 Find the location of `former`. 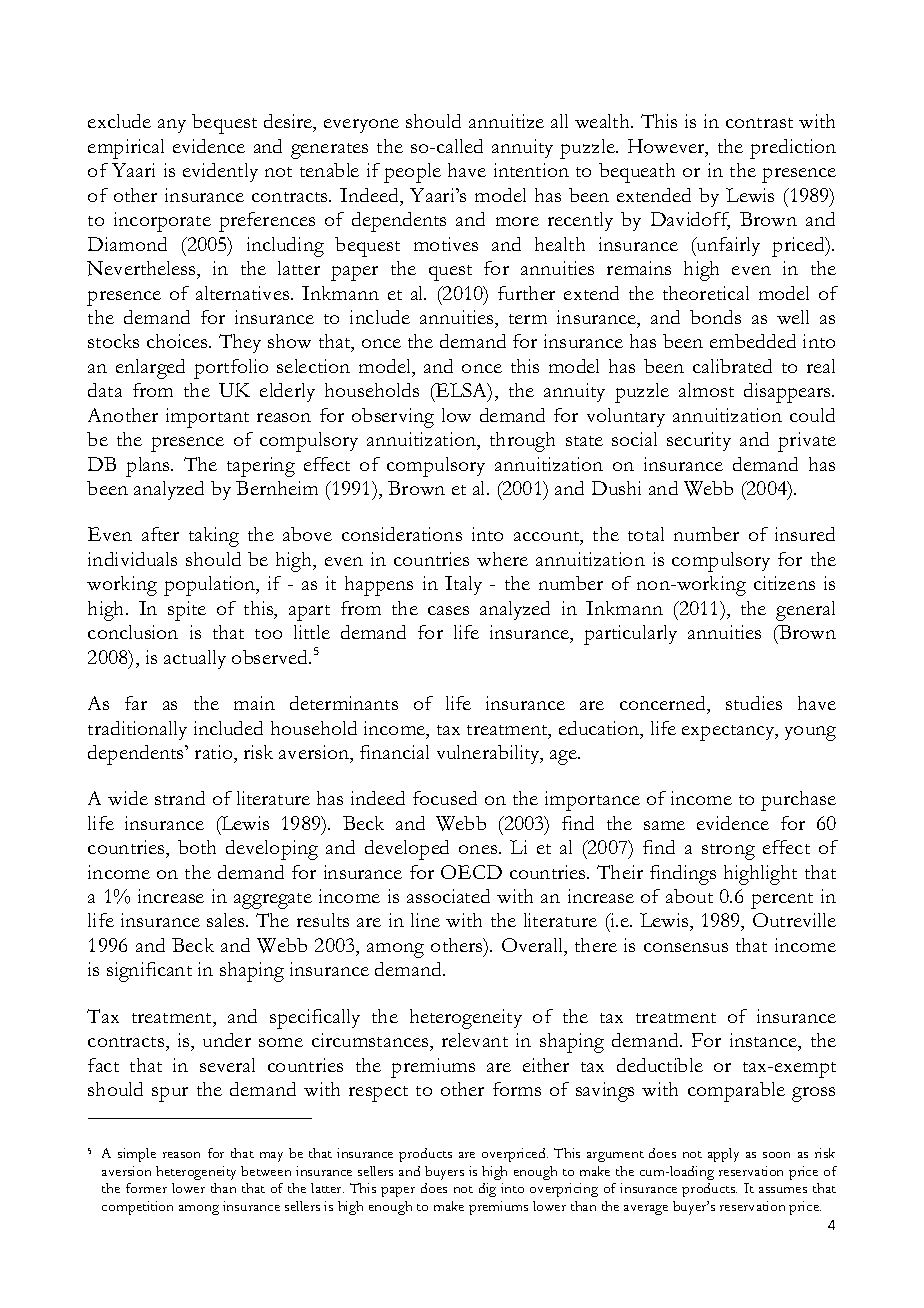

former is located at coordinates (146, 1188).
